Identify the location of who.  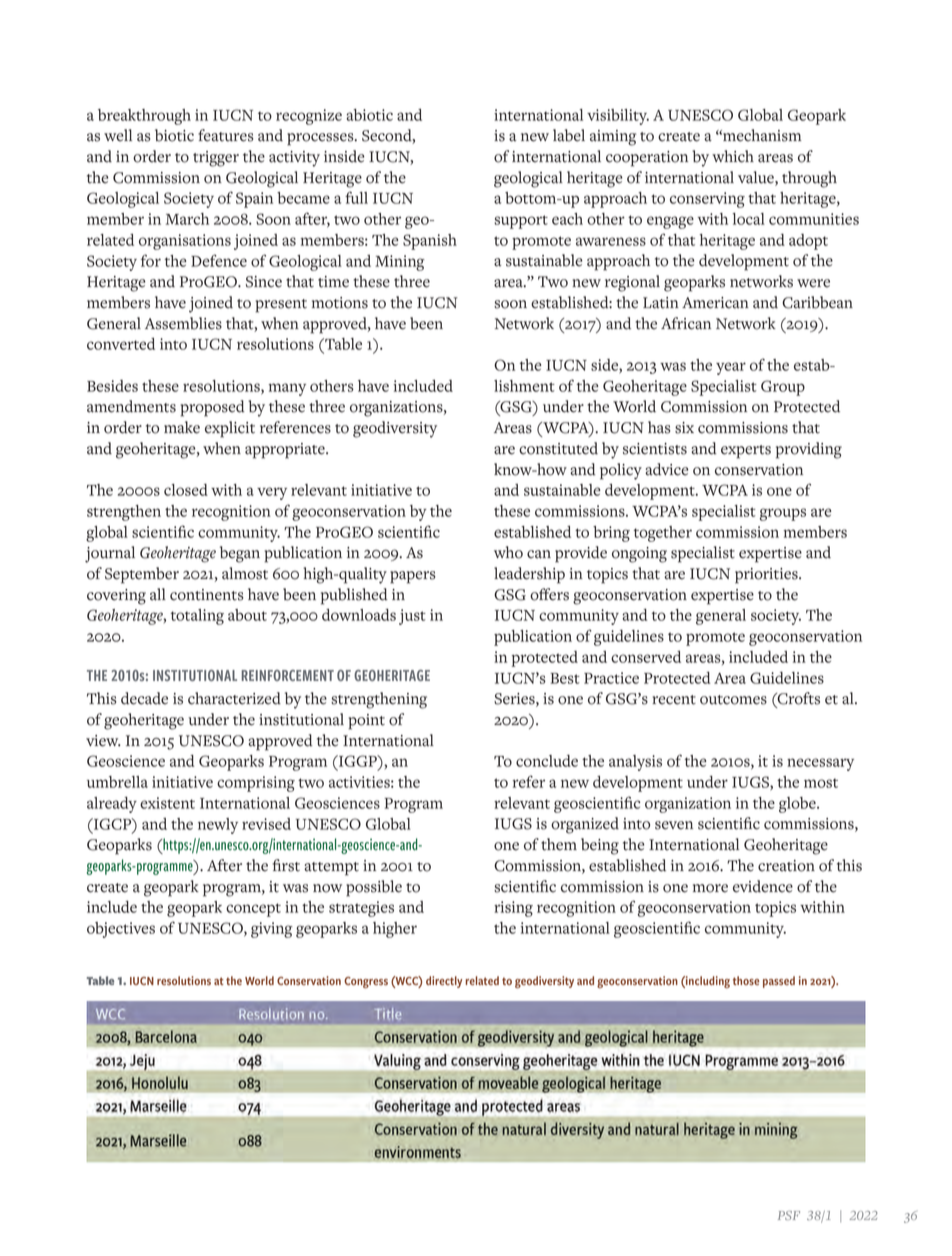
(508, 552).
